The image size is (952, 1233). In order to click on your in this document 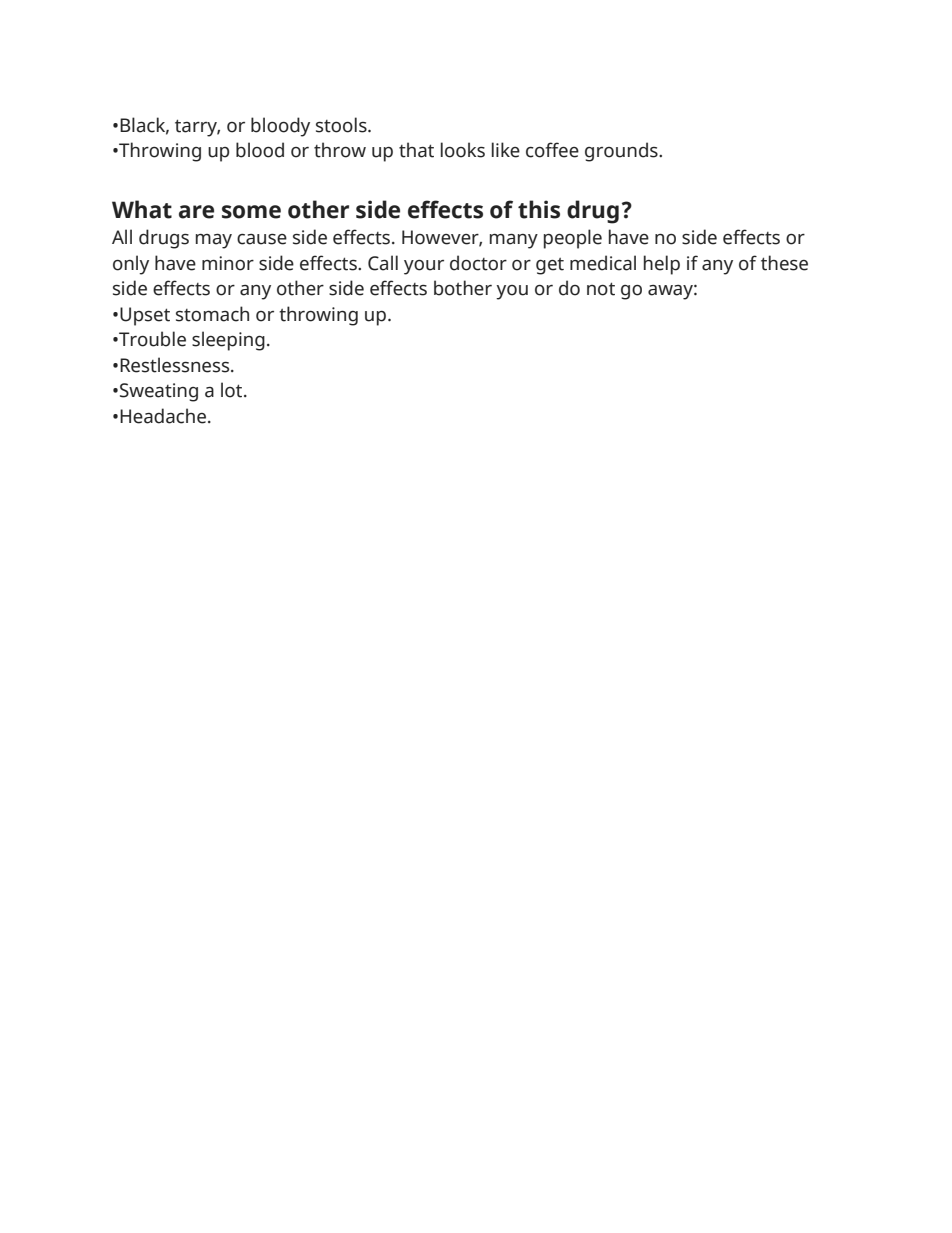, I will do `click(424, 267)`.
